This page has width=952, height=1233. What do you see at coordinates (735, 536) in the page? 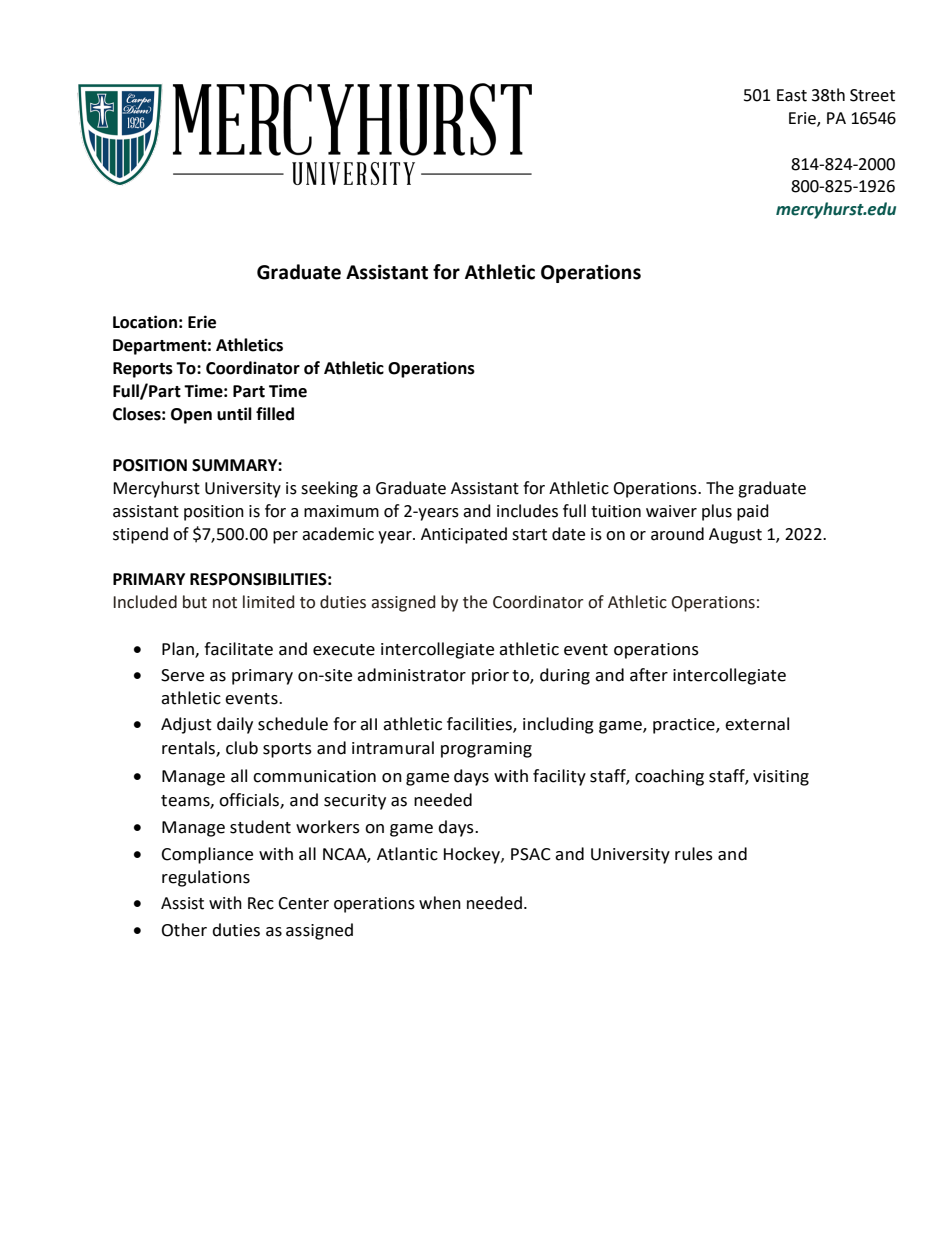
I see `August` at bounding box center [735, 536].
